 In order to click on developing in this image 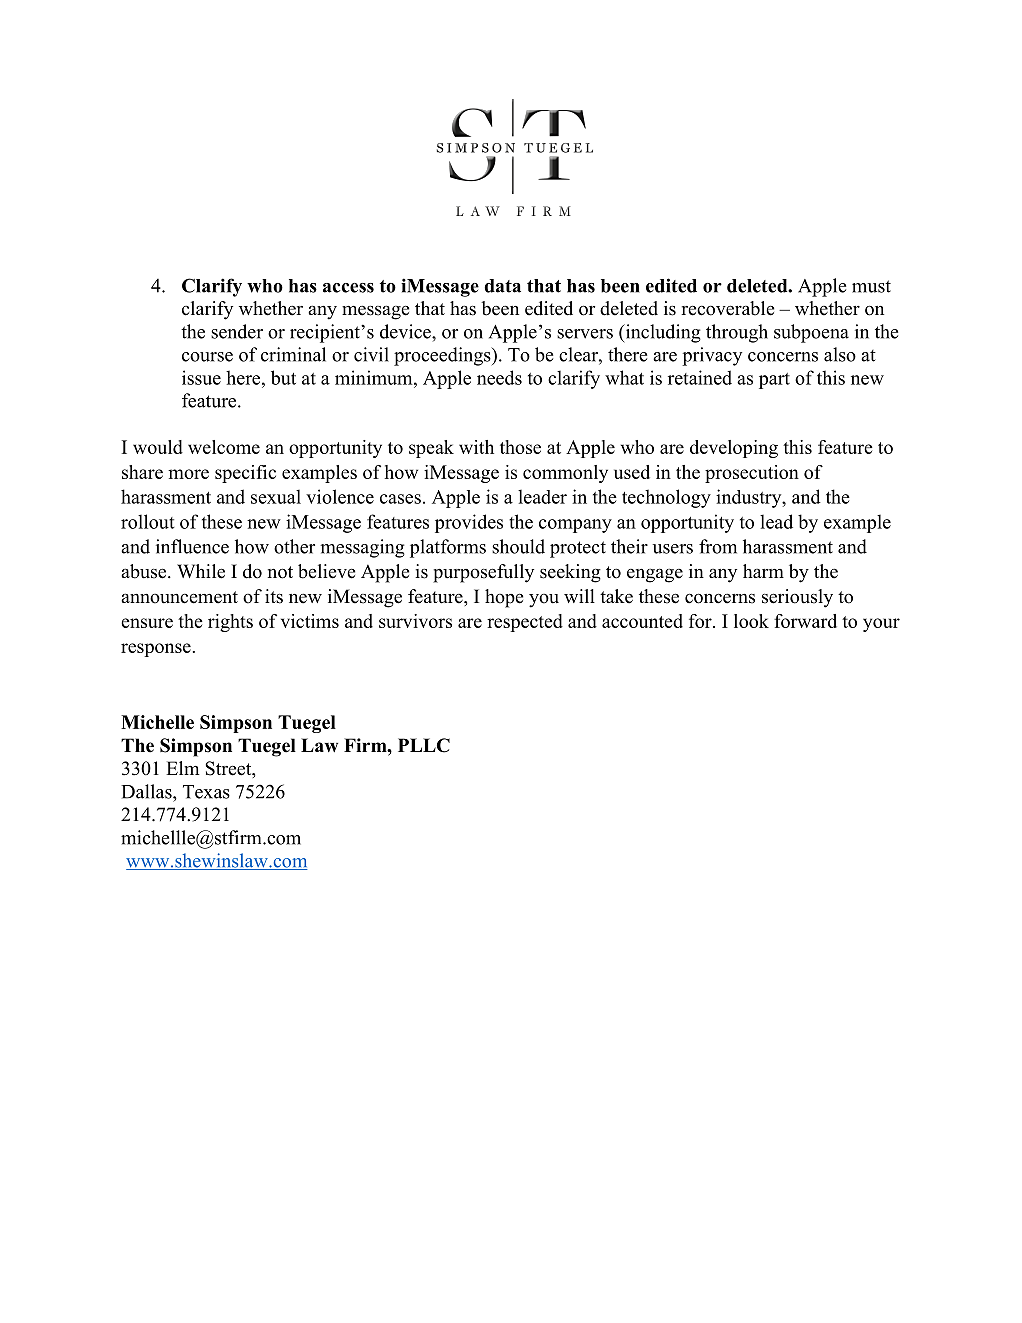, I will do `click(734, 449)`.
